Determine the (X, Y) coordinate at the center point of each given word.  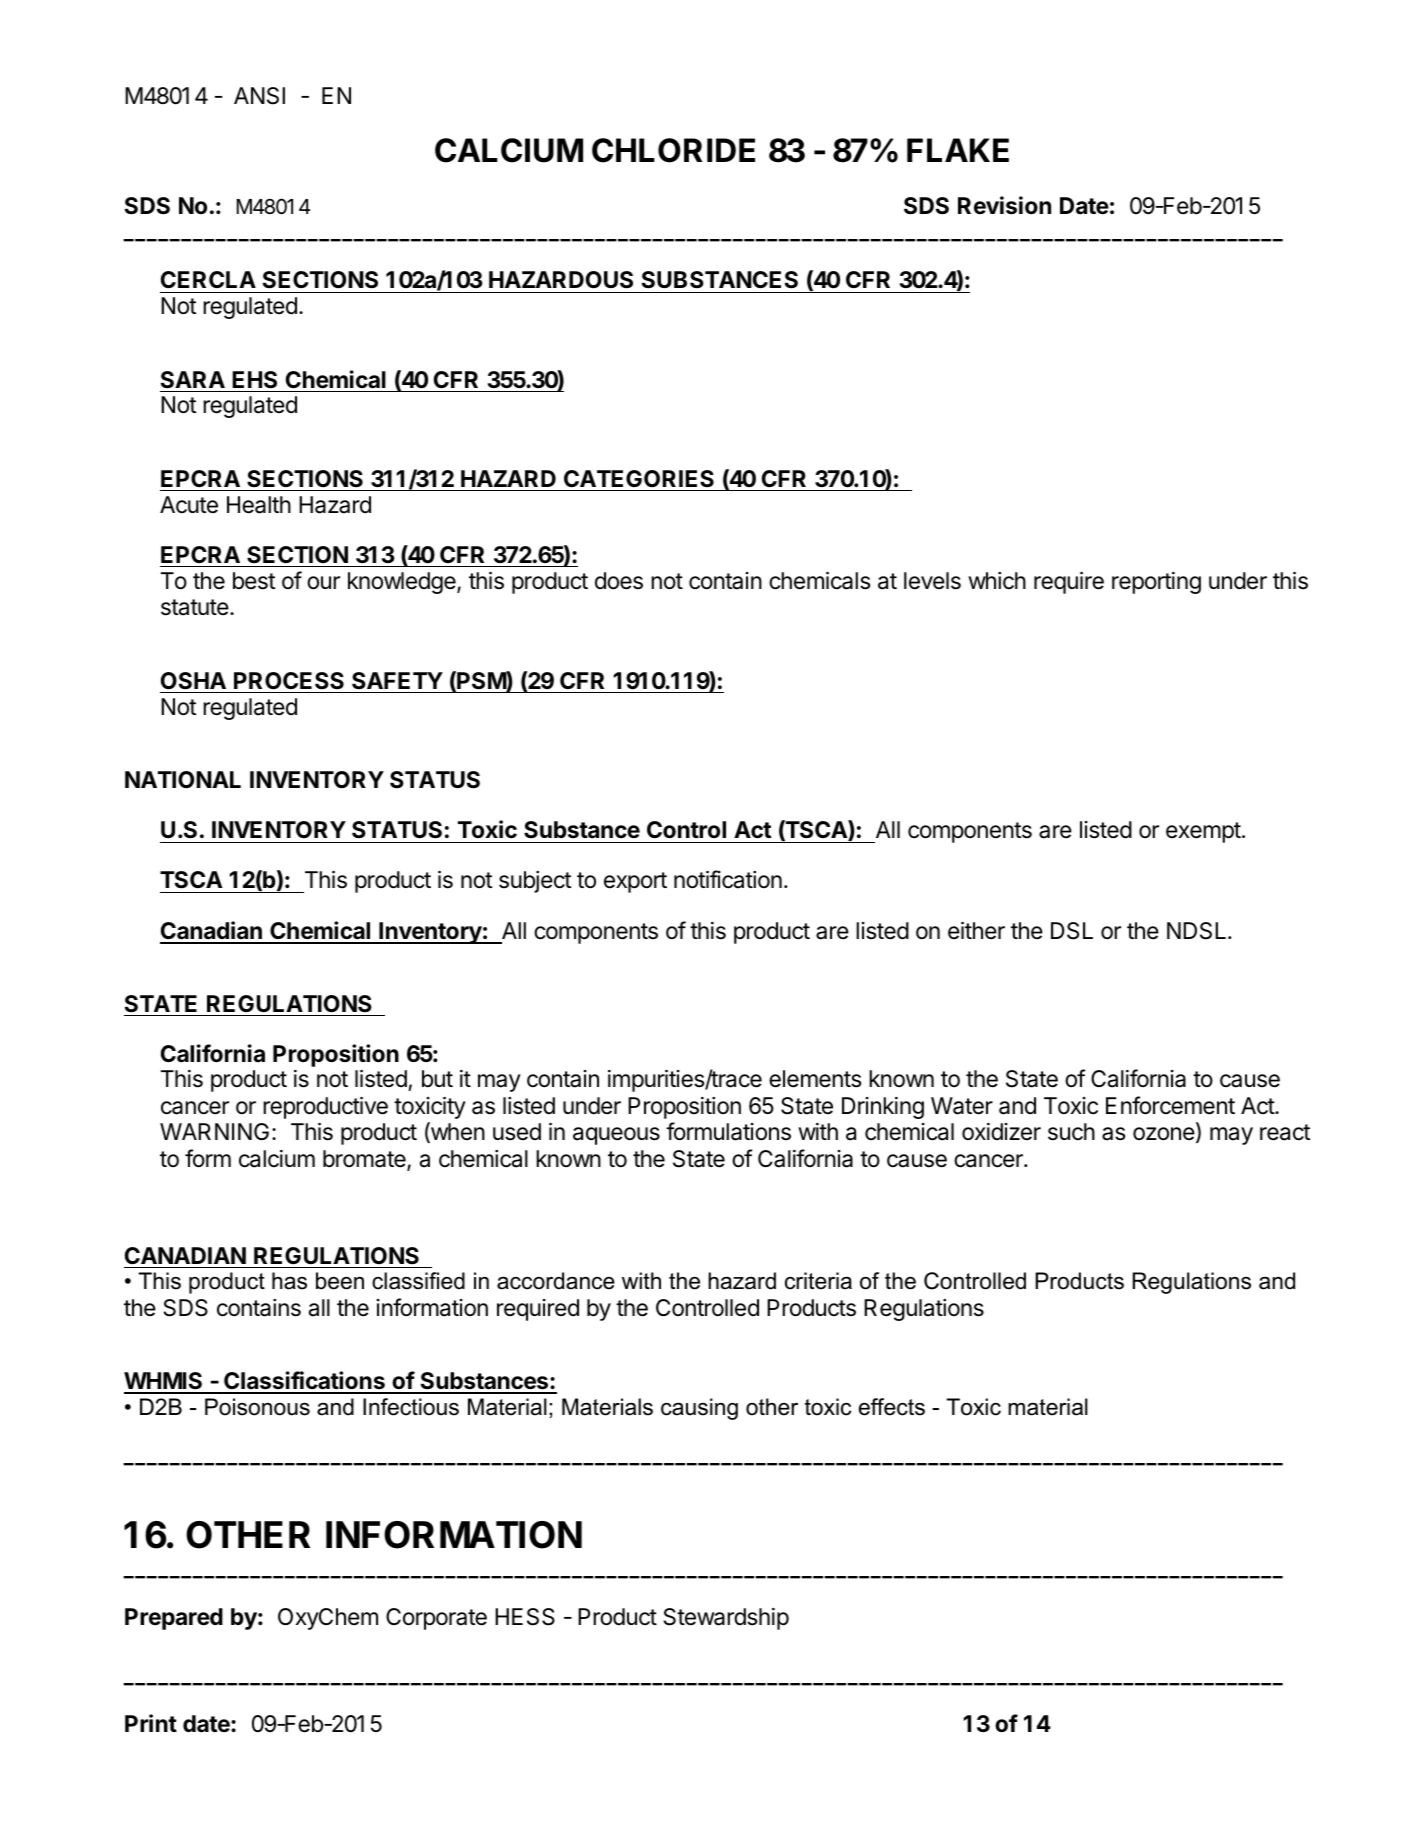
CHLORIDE (673, 150)
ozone (1164, 1134)
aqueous (616, 1136)
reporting (1156, 583)
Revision (1004, 205)
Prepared (174, 1619)
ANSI (259, 96)
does (619, 581)
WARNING (214, 1131)
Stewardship (726, 1619)
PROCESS (289, 681)
